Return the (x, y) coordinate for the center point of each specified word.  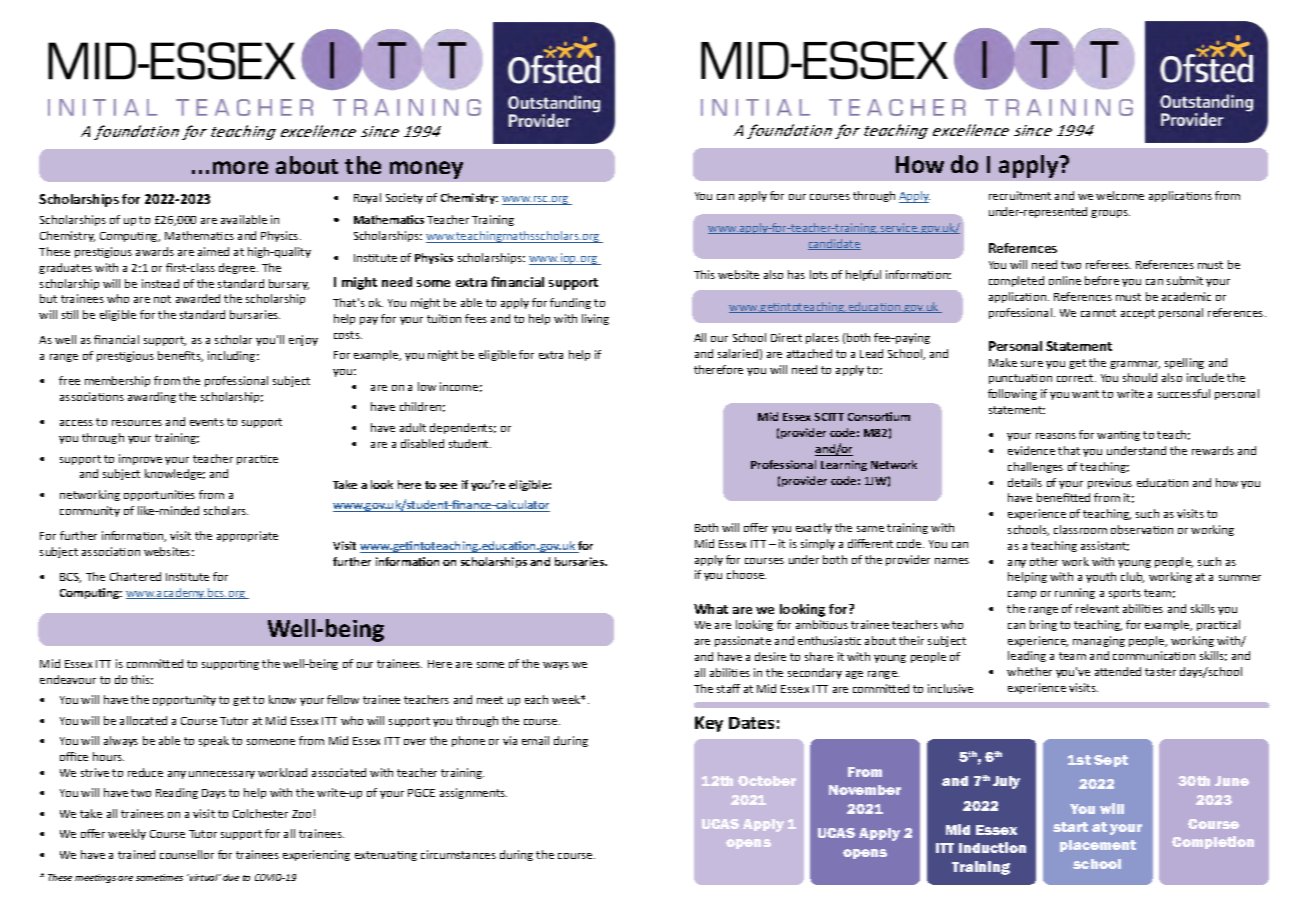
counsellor (187, 854)
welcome (1120, 195)
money (426, 170)
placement (1098, 846)
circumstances (458, 854)
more (240, 167)
